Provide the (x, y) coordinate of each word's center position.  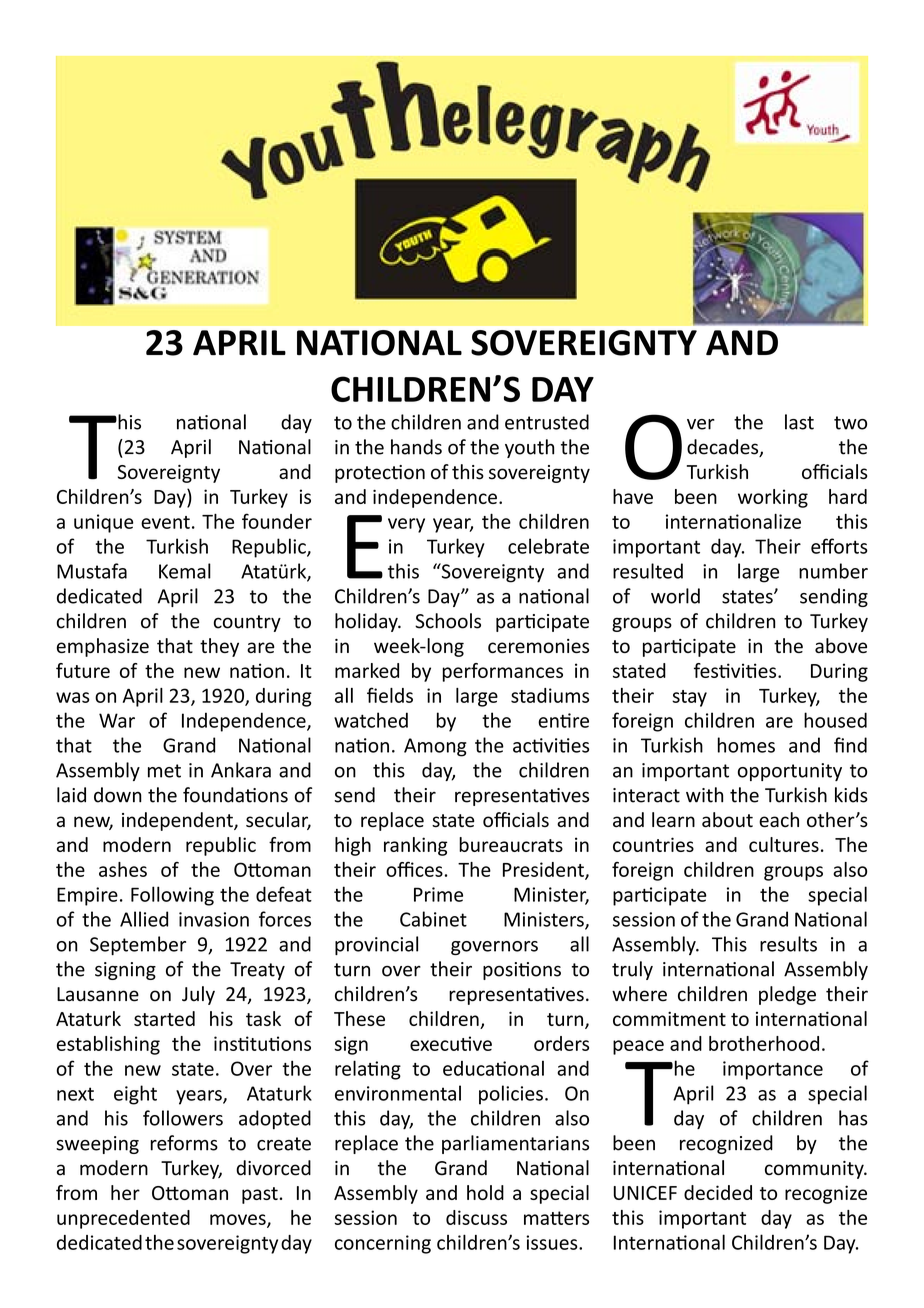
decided (718, 1192)
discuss (476, 1217)
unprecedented (123, 1219)
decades (724, 448)
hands (416, 447)
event (165, 522)
